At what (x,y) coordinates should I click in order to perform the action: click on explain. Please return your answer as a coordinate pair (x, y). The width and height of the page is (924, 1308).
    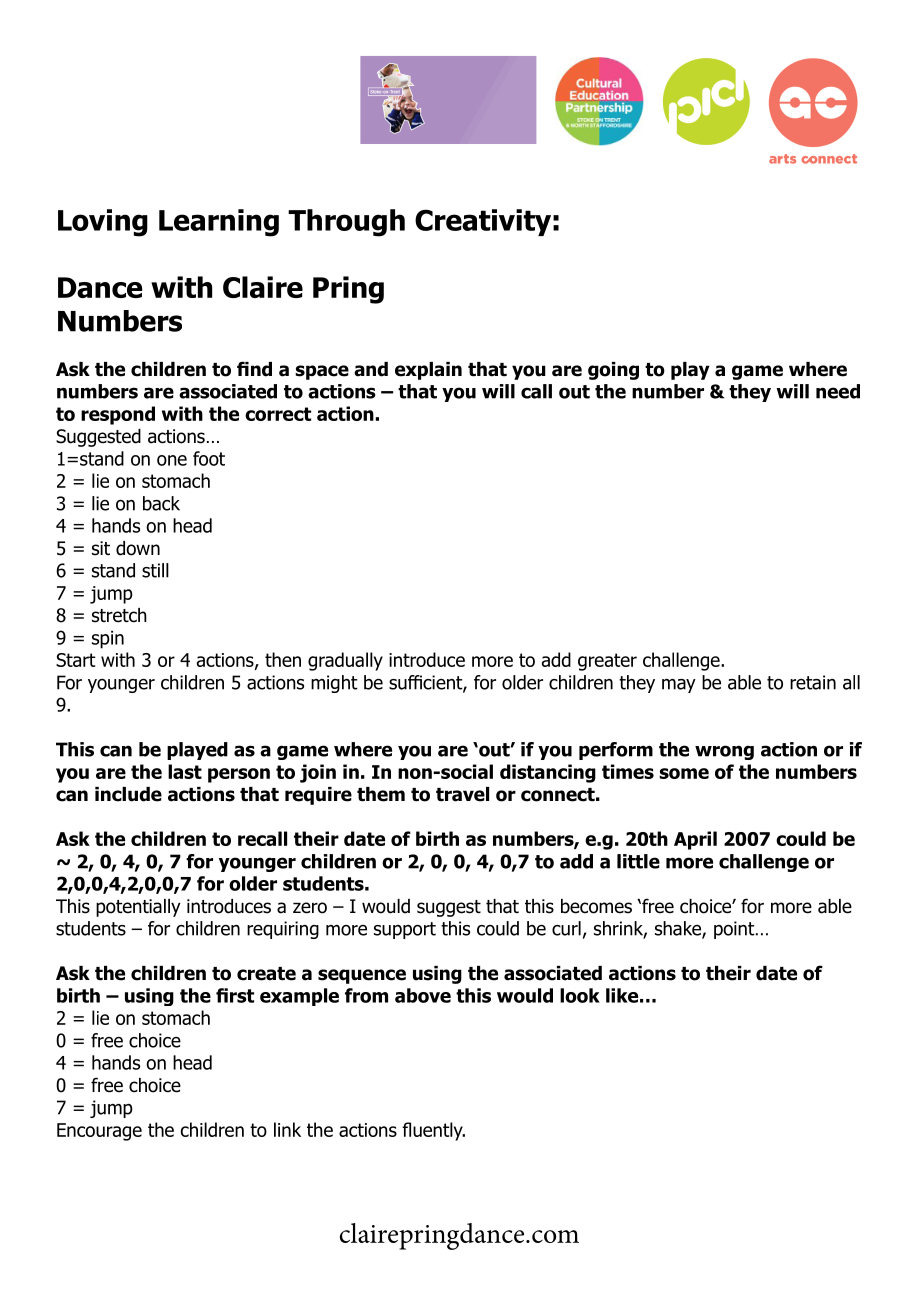
    Looking at the image, I should click on (428, 371).
